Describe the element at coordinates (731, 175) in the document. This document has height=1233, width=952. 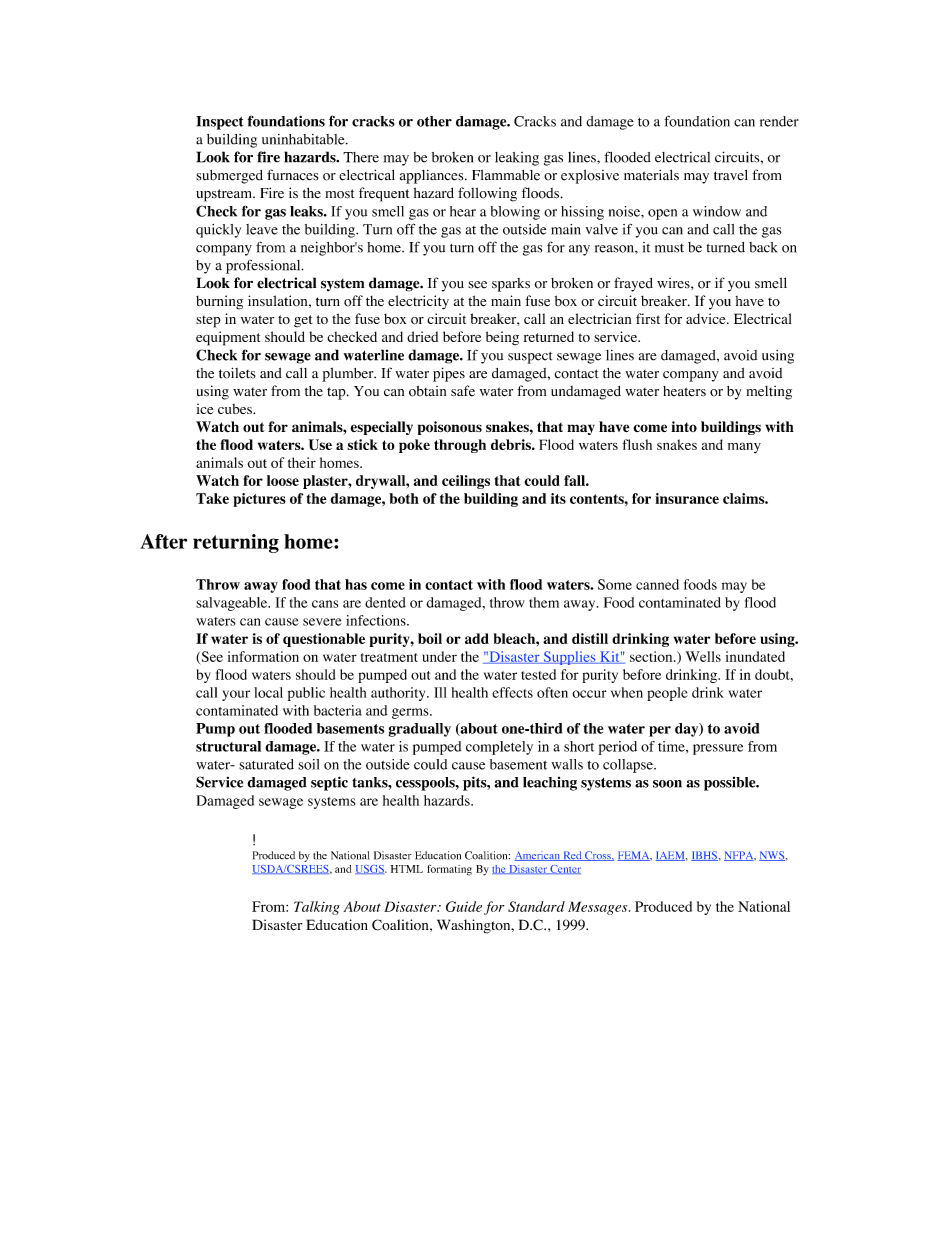
I see `travel` at that location.
